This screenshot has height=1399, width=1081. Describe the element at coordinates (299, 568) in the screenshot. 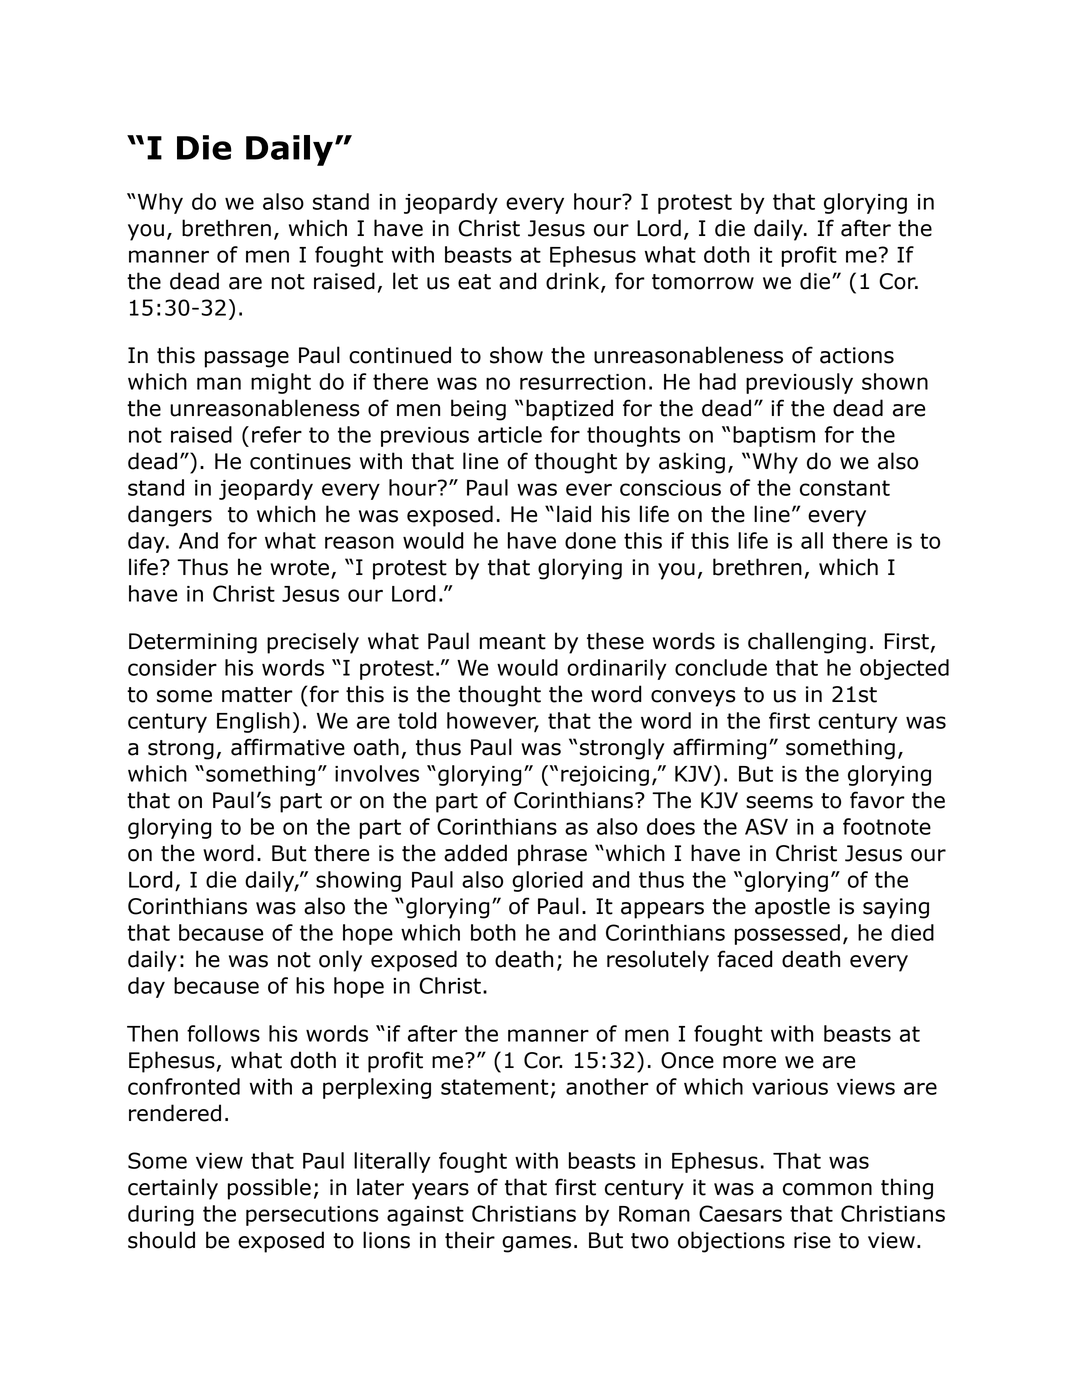

I see `wrote` at that location.
